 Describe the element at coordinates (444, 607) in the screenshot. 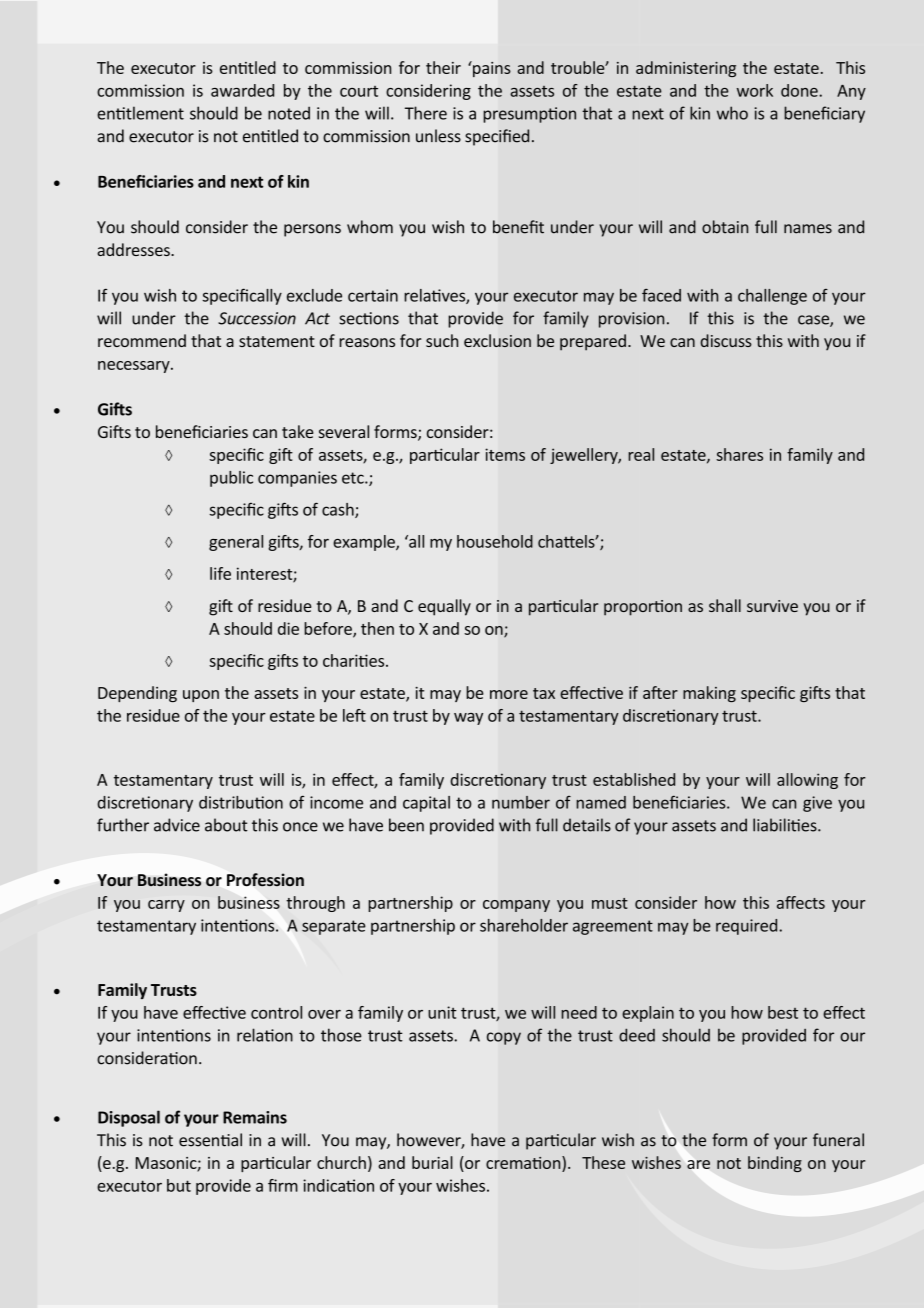

I see `equally` at that location.
